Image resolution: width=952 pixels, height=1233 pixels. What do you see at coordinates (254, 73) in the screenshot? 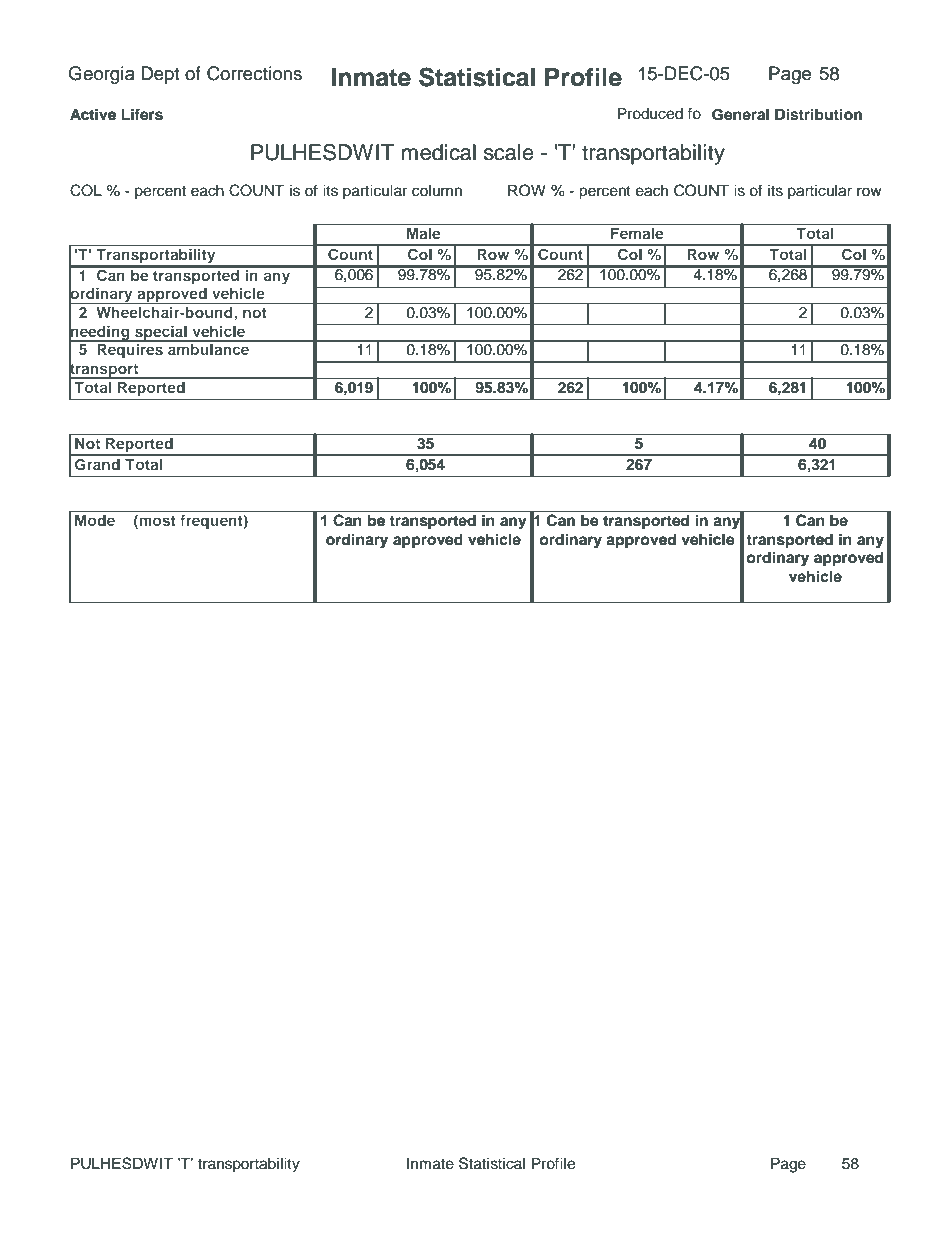
I see `Corrections` at bounding box center [254, 73].
